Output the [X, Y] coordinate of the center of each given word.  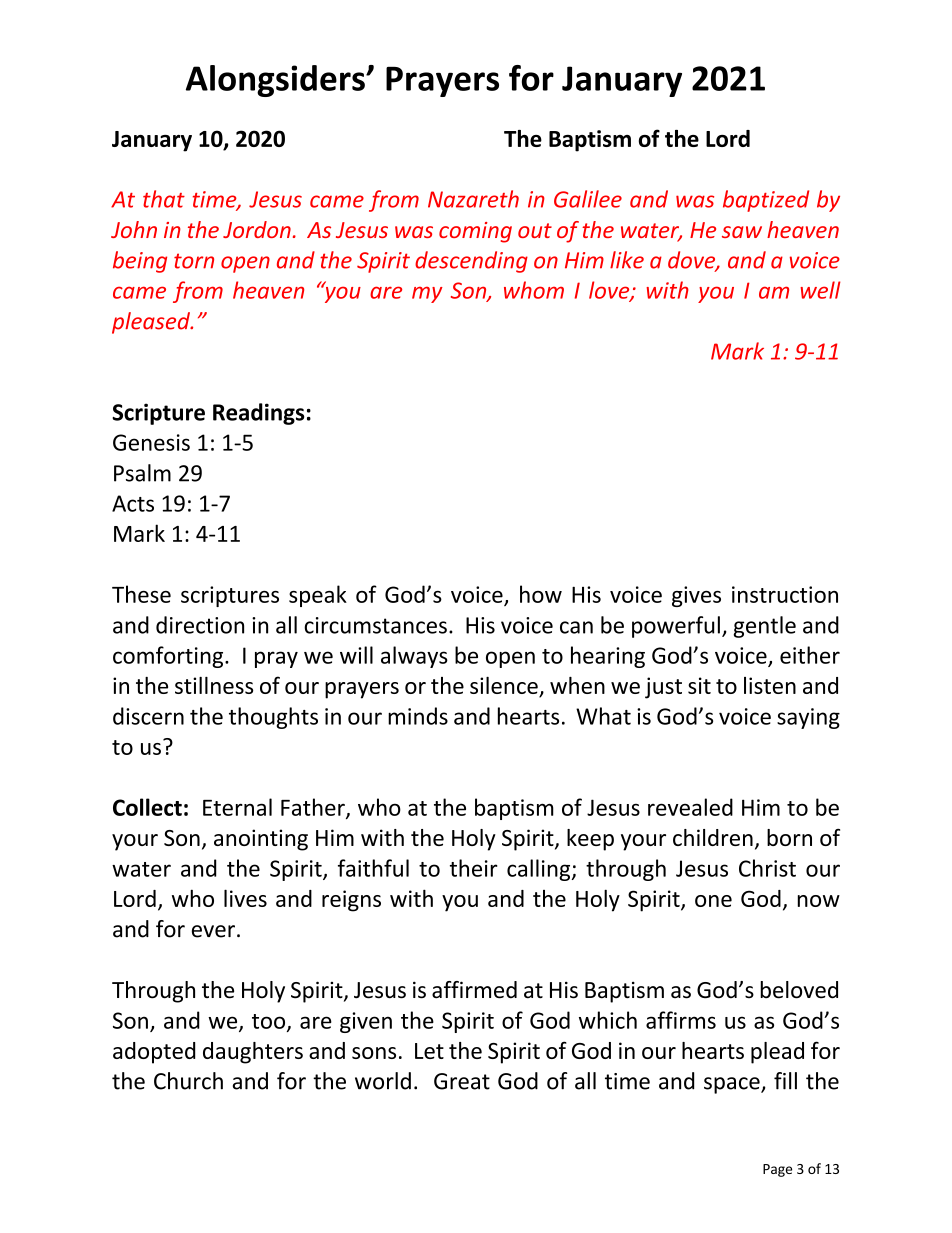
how [541, 594]
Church [188, 1081]
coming [475, 232]
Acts [133, 503]
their [474, 868]
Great [462, 1081]
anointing [261, 840]
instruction [785, 594]
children [713, 837]
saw [742, 232]
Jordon [257, 229]
